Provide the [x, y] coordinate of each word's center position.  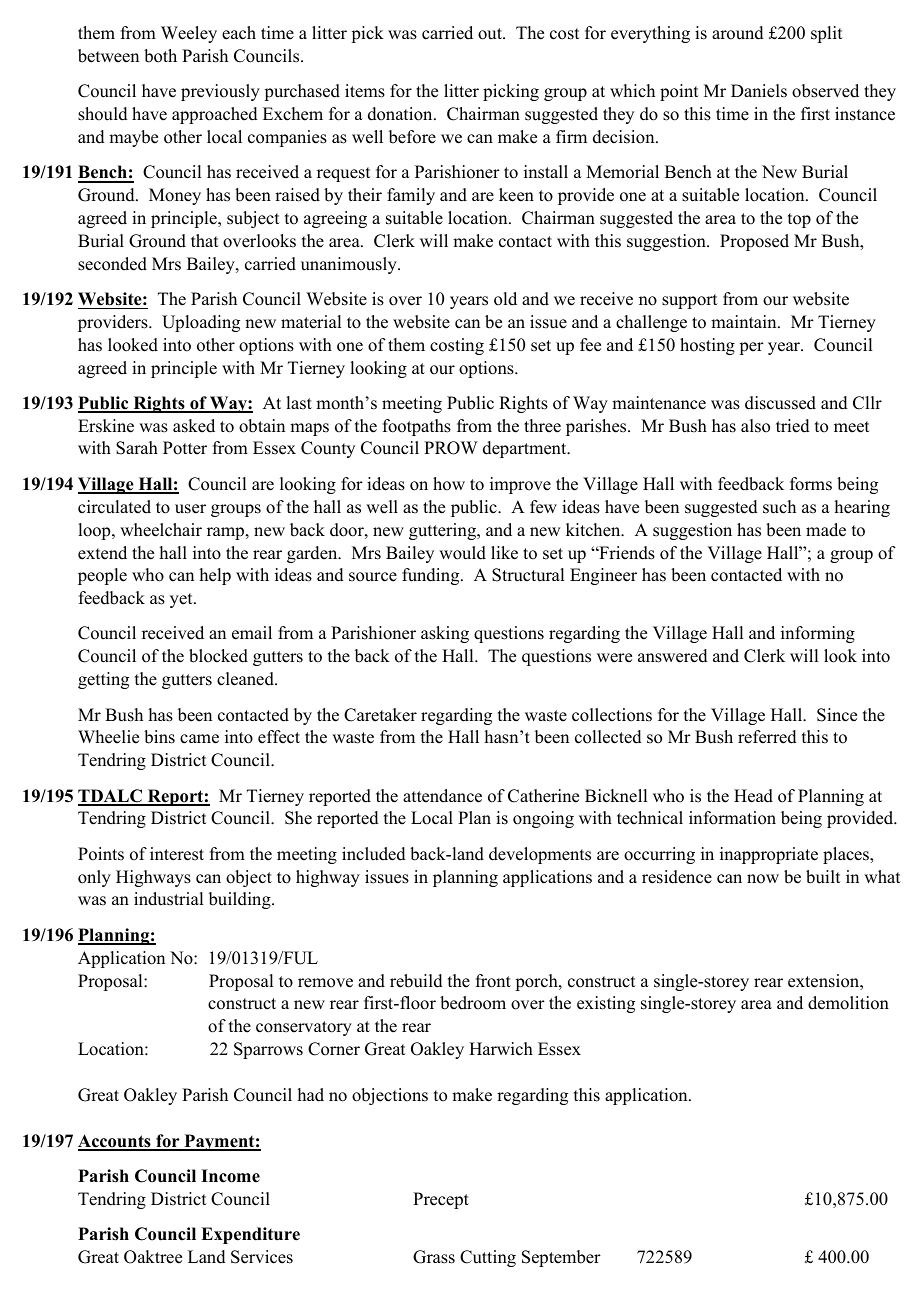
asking [445, 634]
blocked [218, 656]
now [763, 879]
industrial [168, 899]
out [491, 34]
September [561, 1258]
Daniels [759, 91]
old [505, 299]
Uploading [201, 323]
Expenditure [250, 1235]
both [160, 56]
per [752, 348]
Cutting [488, 1258]
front [493, 981]
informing [818, 634]
